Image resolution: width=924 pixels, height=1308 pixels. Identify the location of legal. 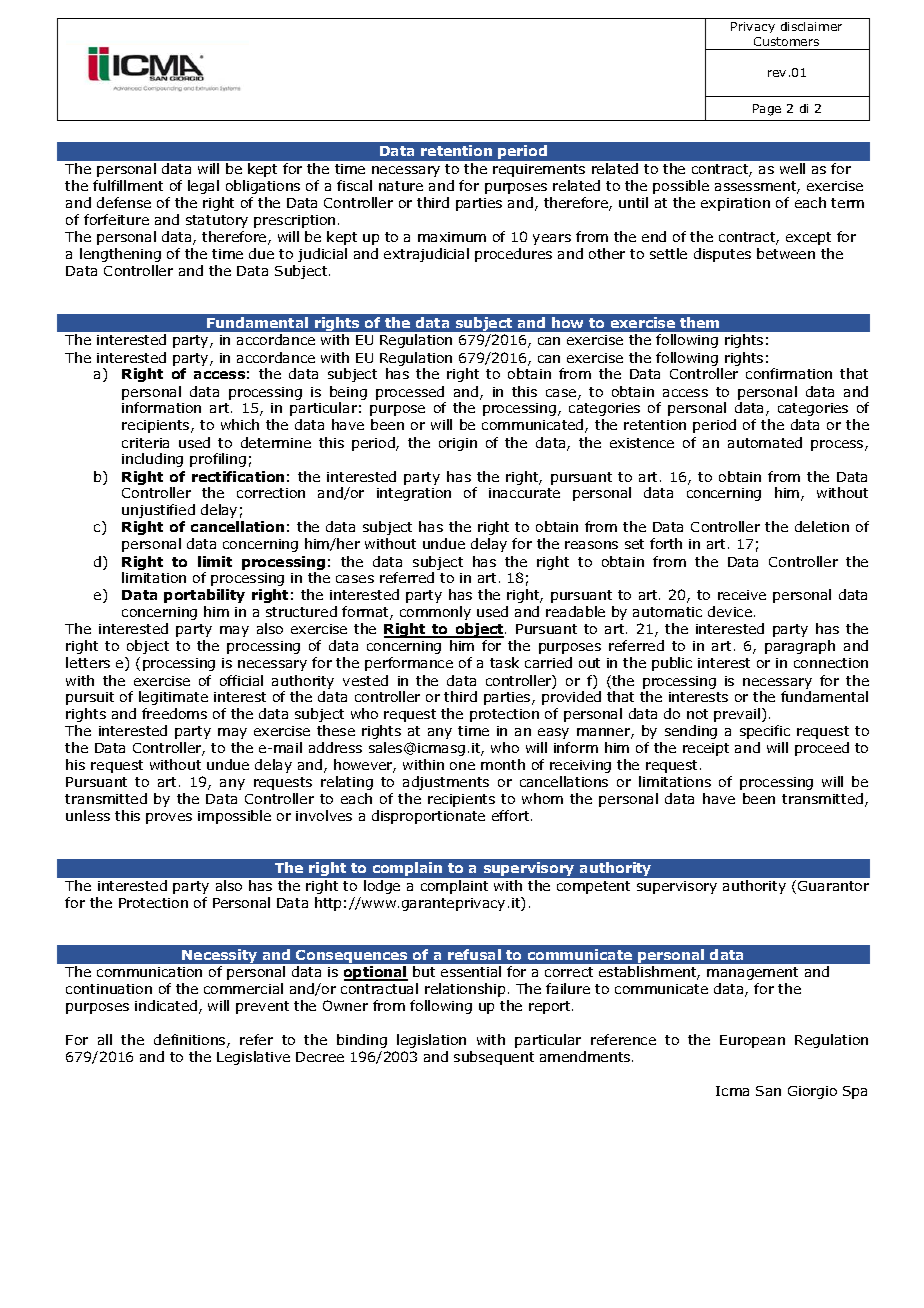
(203, 187).
